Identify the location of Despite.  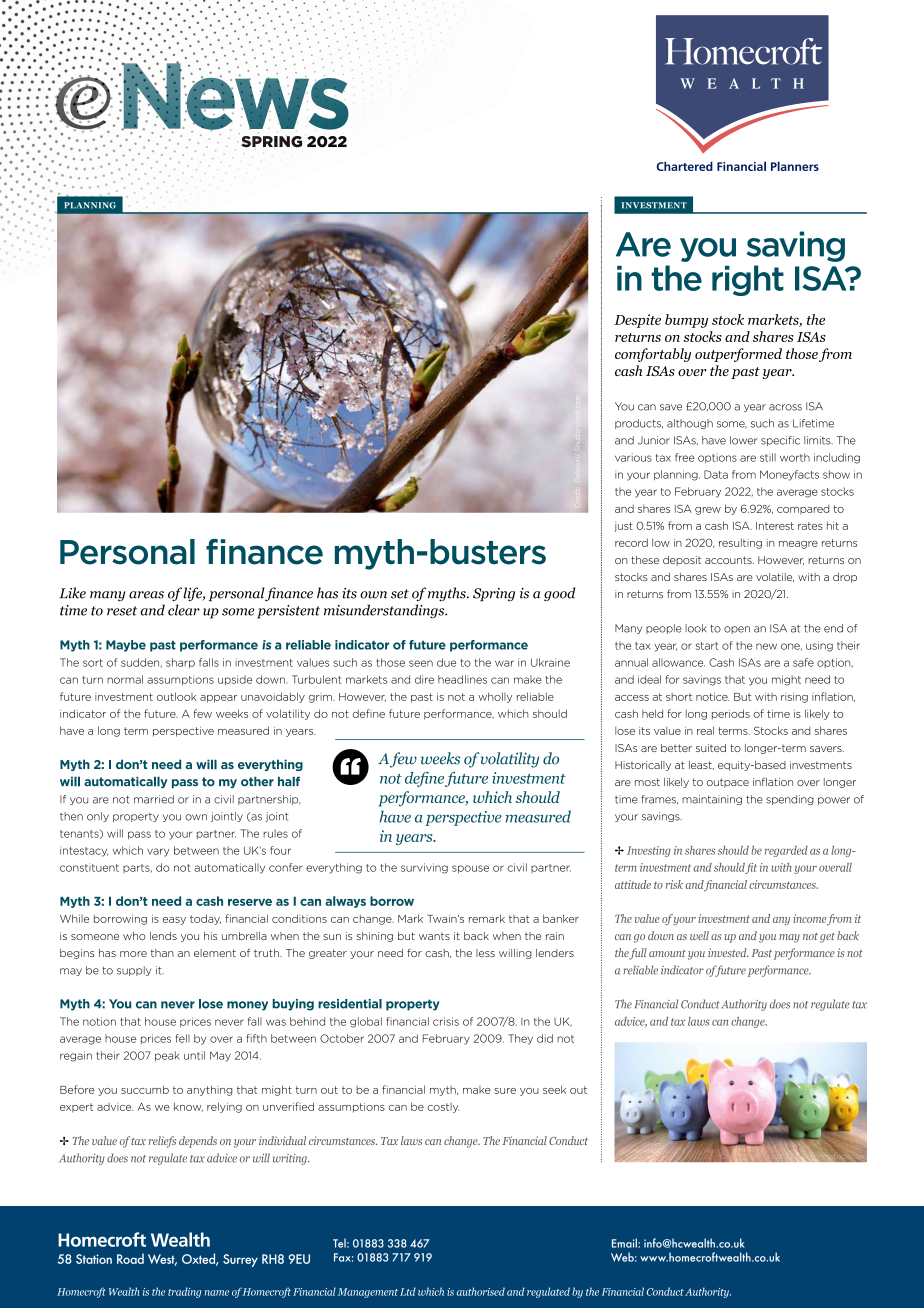
(637, 321).
